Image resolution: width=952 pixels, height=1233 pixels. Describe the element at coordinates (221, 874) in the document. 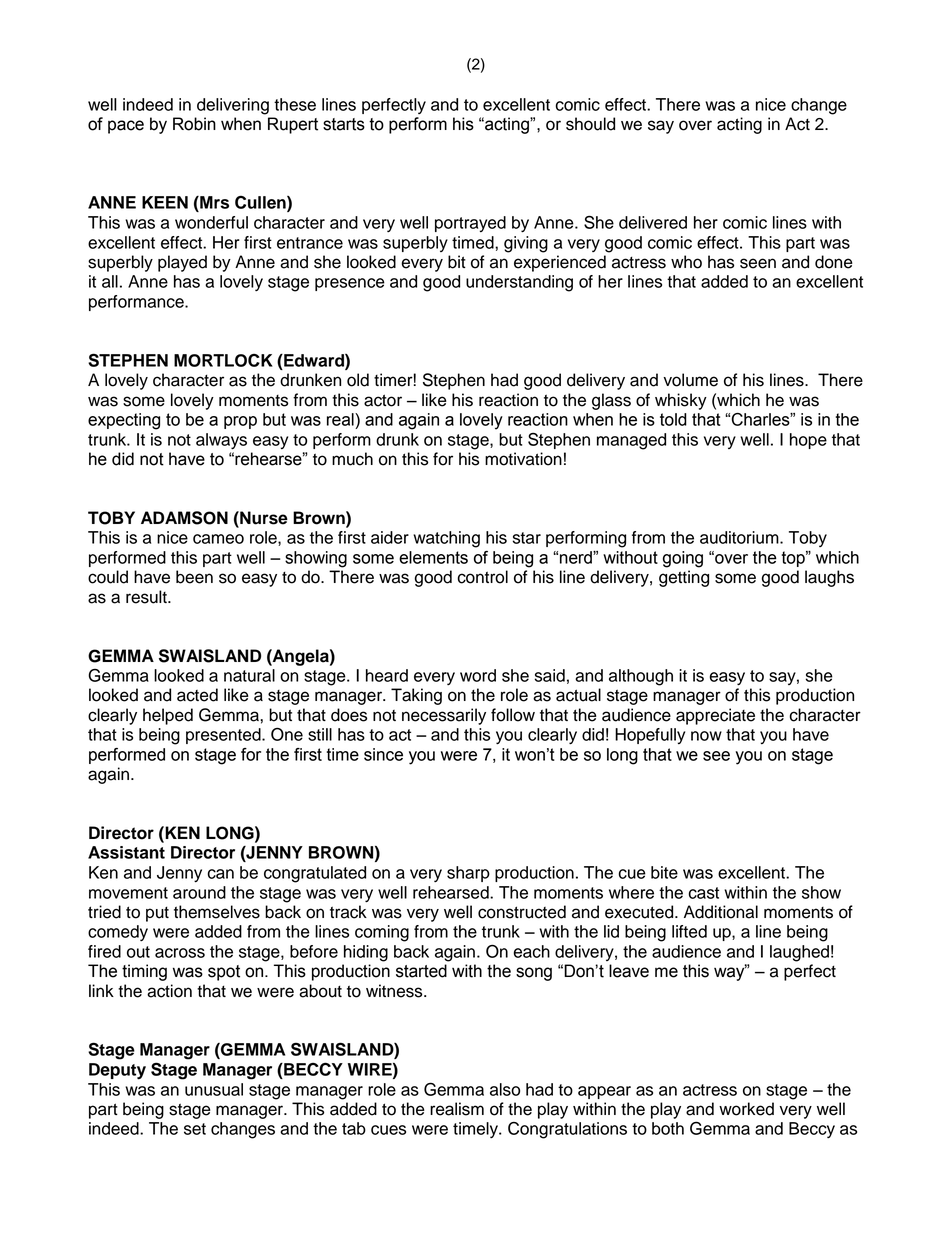

I see `can` at that location.
